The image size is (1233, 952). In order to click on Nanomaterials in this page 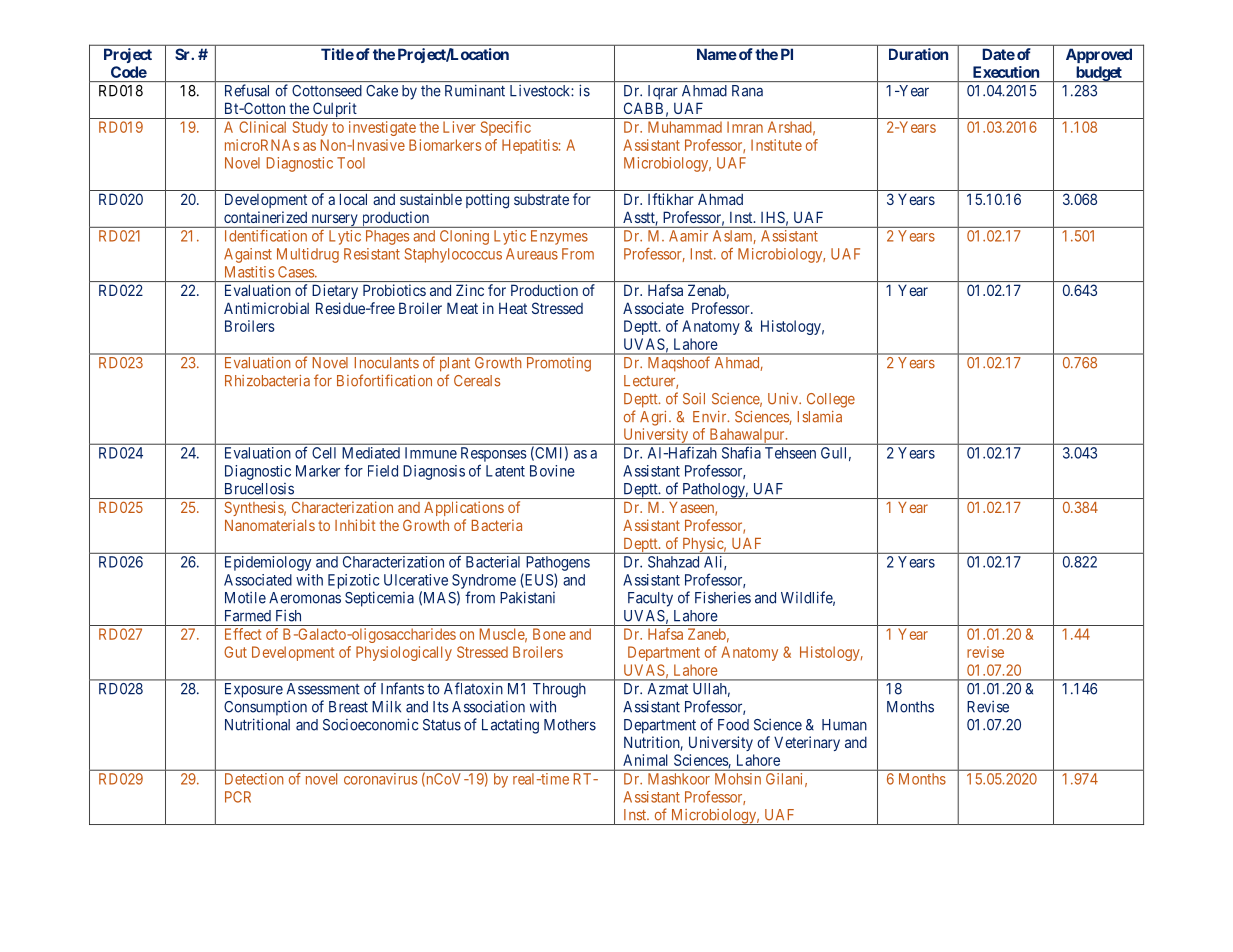, I will do `click(270, 525)`.
